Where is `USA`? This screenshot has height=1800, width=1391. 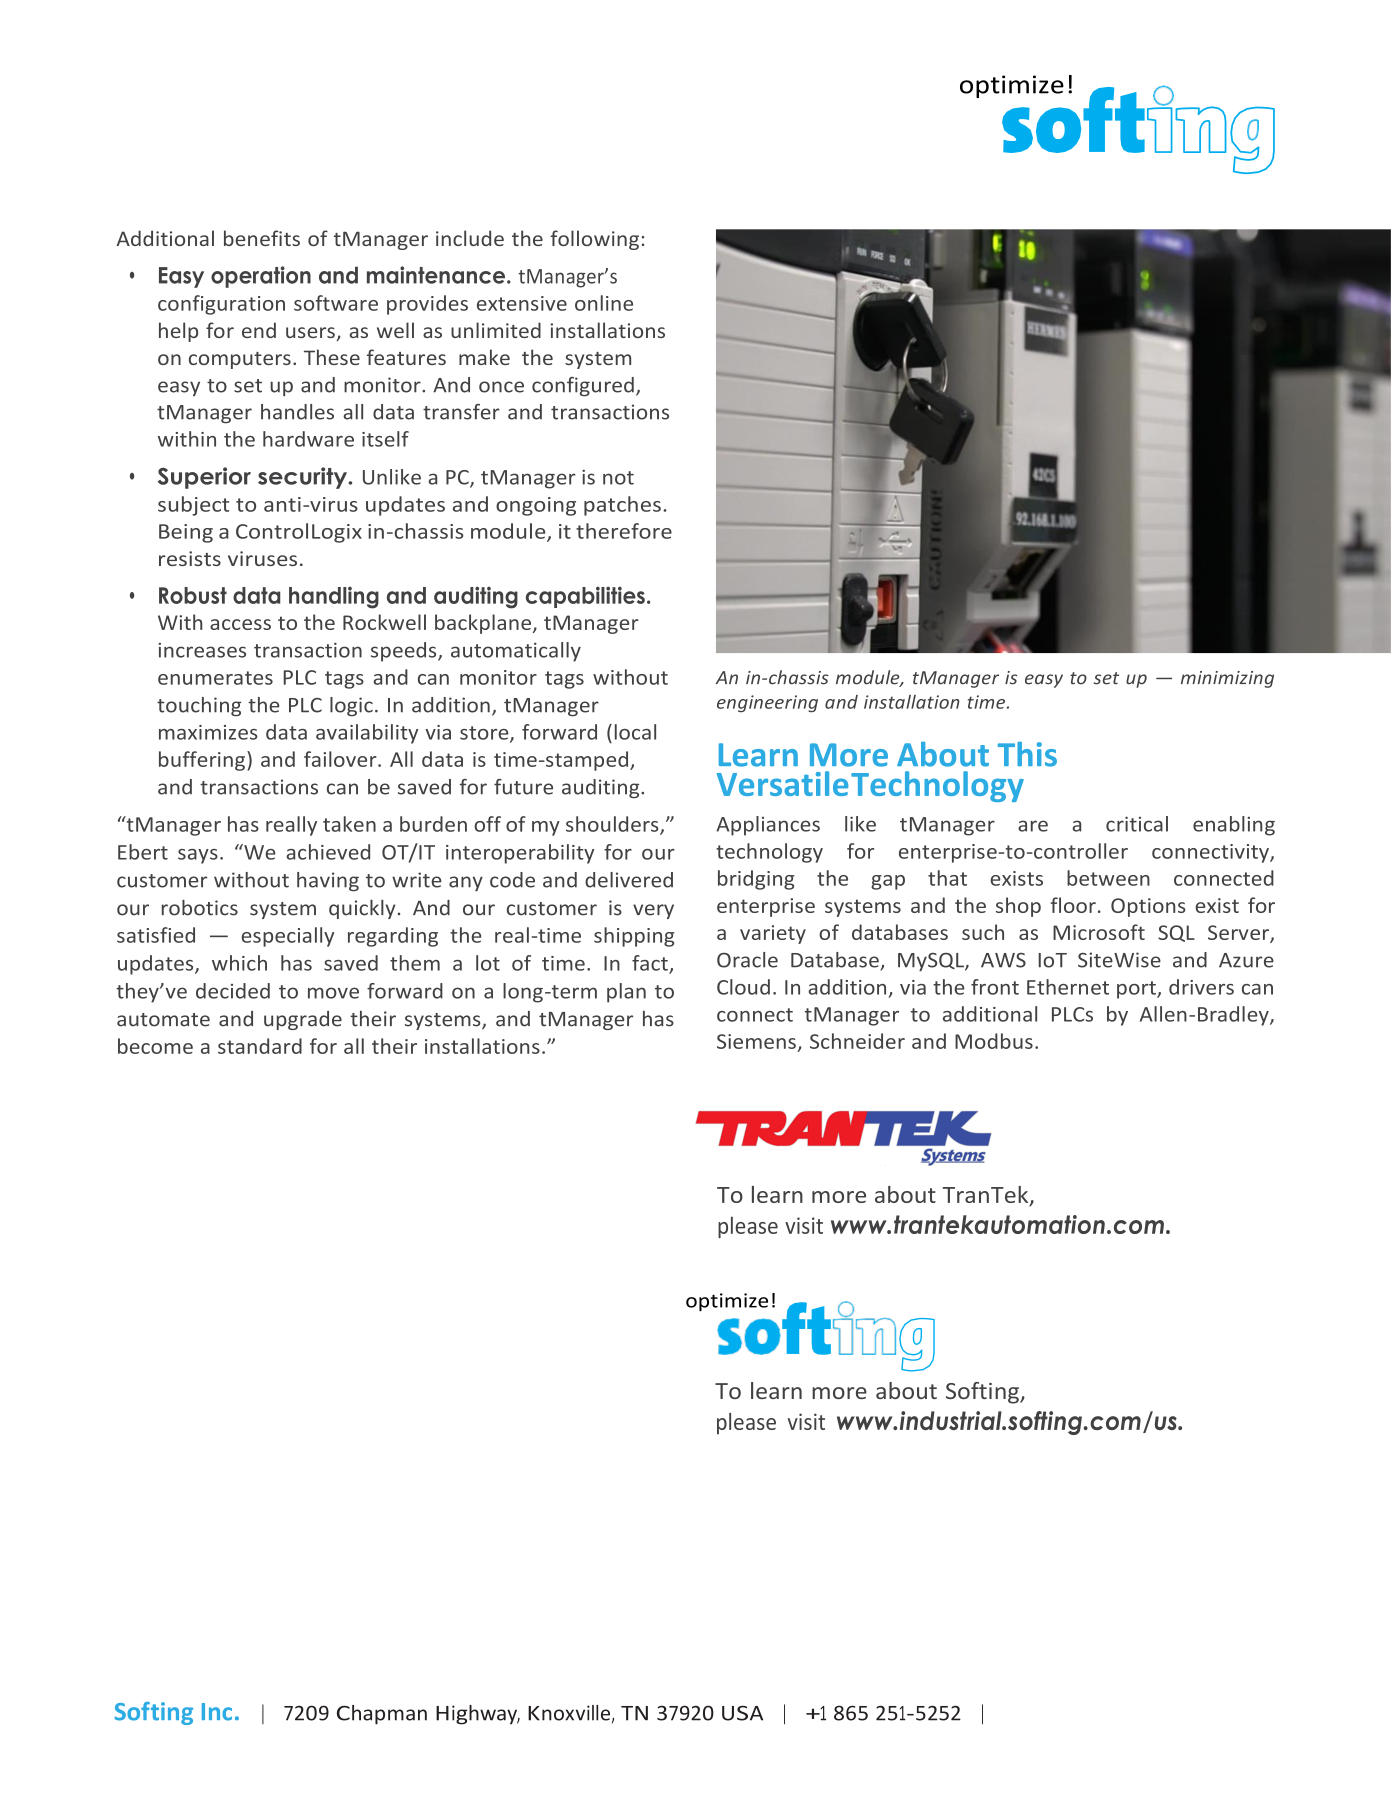 USA is located at coordinates (742, 1713).
